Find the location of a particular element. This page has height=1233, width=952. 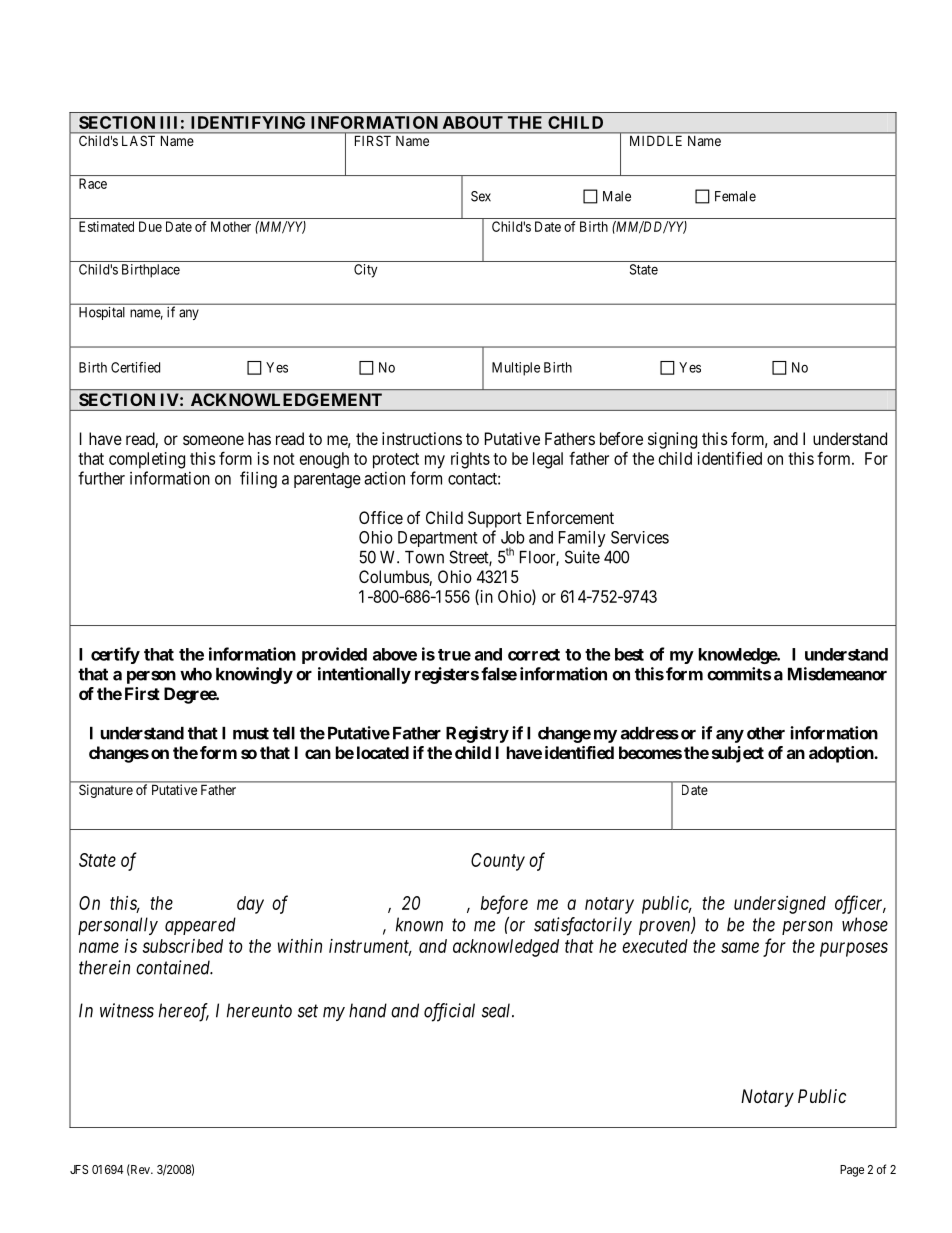

ABOUT is located at coordinates (473, 122).
